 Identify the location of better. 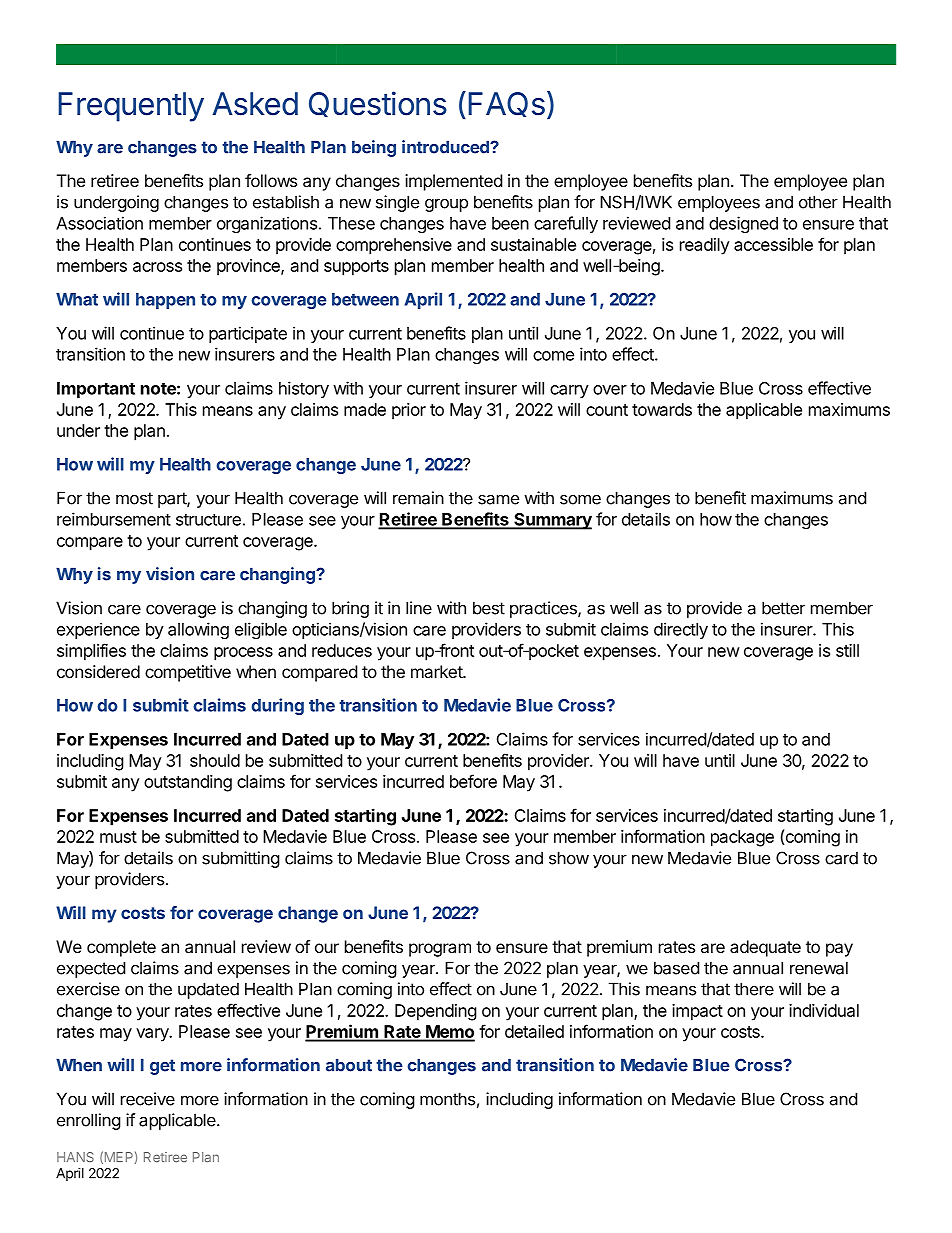
(783, 608).
